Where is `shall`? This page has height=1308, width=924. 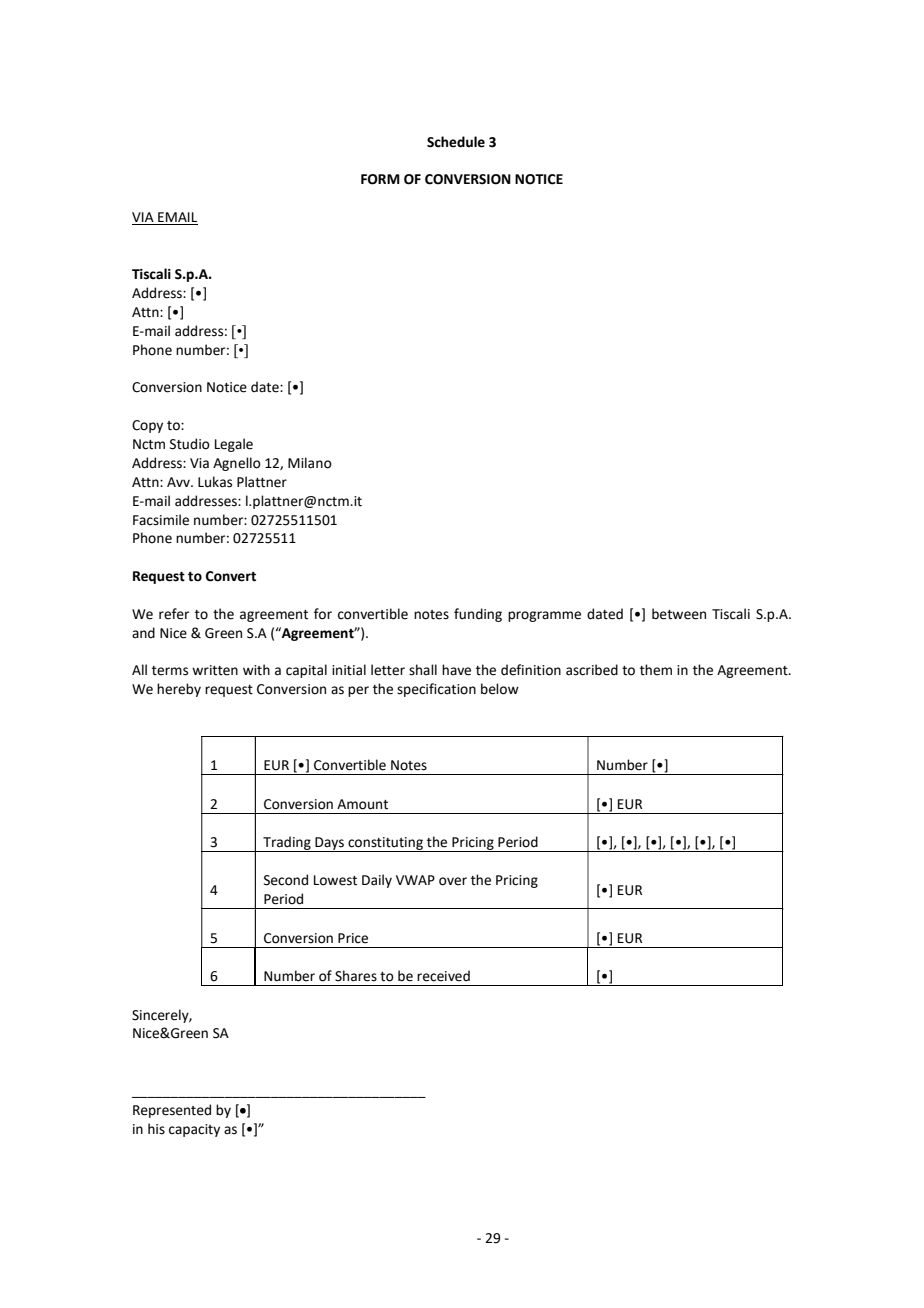 shall is located at coordinates (423, 670).
